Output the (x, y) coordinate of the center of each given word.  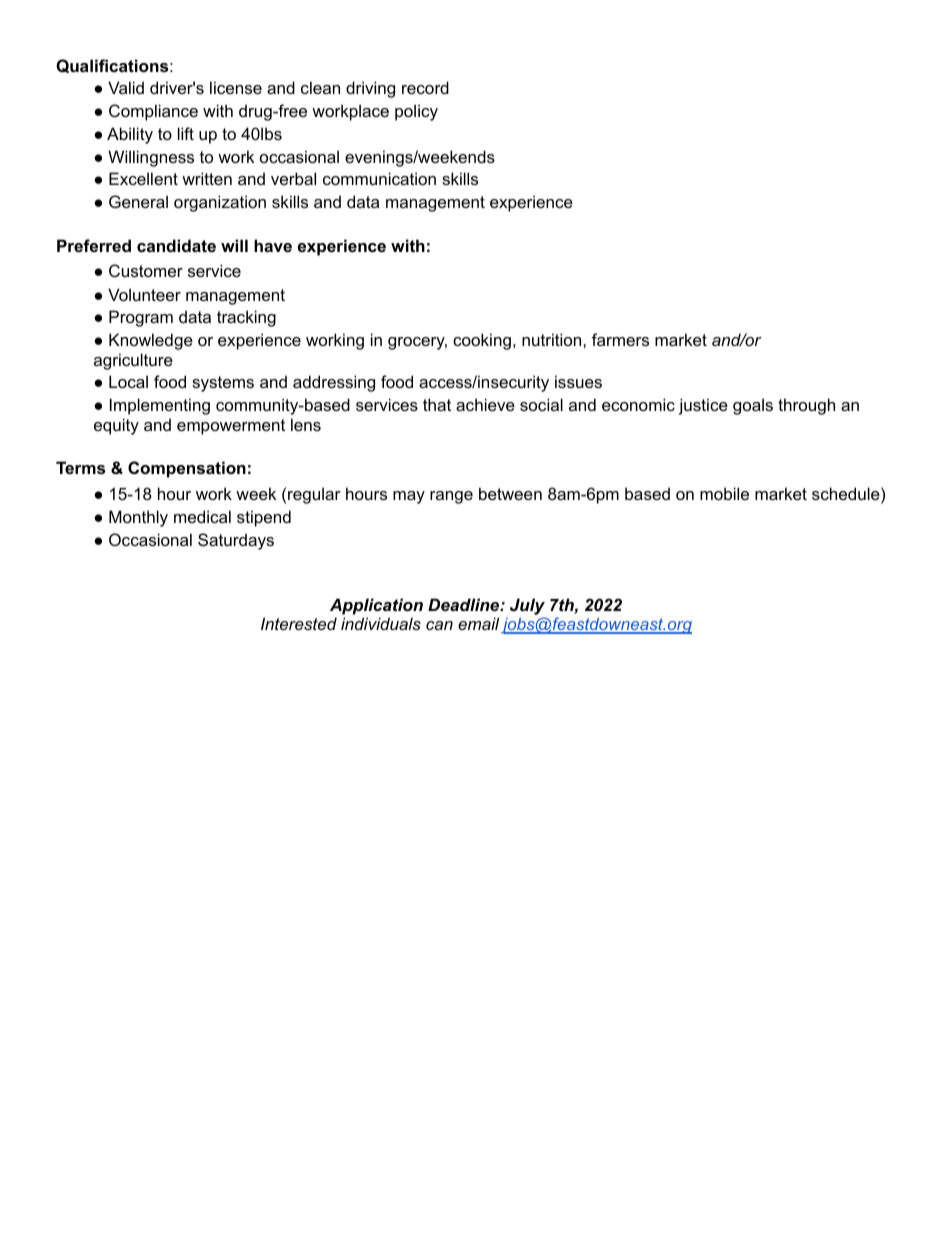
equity (116, 426)
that (437, 404)
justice (703, 406)
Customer (146, 270)
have (273, 245)
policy (416, 112)
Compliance (153, 112)
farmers (620, 339)
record (425, 87)
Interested (299, 623)
